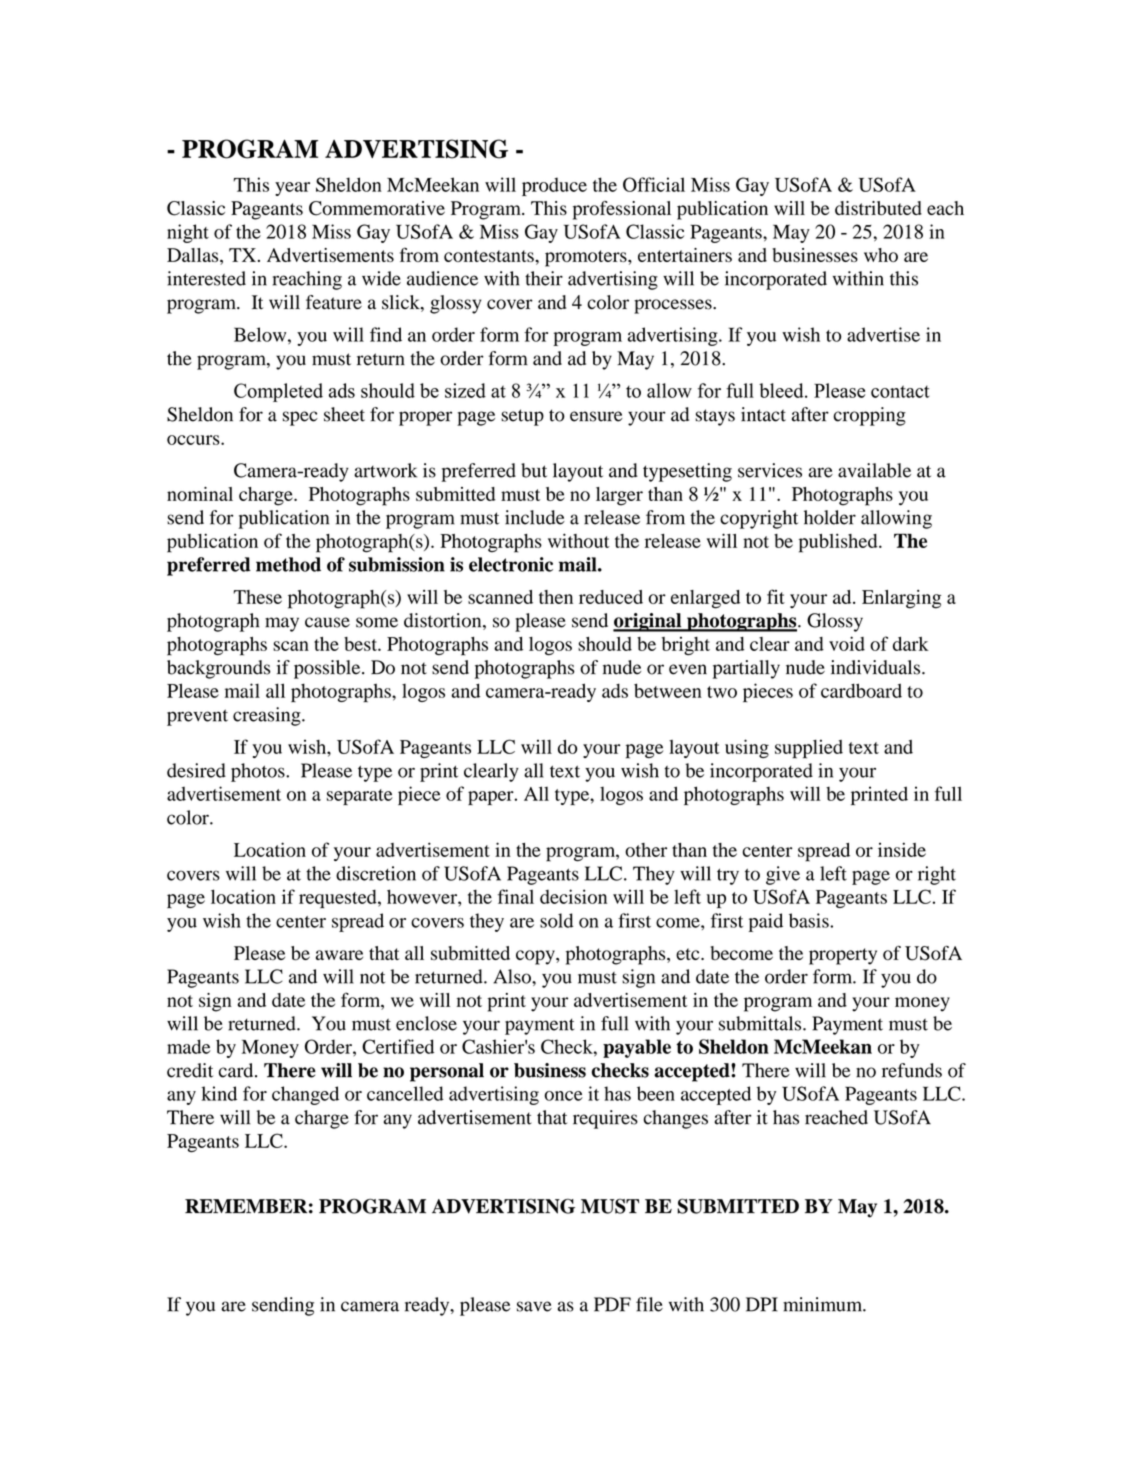 The width and height of the screenshot is (1134, 1468). I want to click on year, so click(292, 189).
